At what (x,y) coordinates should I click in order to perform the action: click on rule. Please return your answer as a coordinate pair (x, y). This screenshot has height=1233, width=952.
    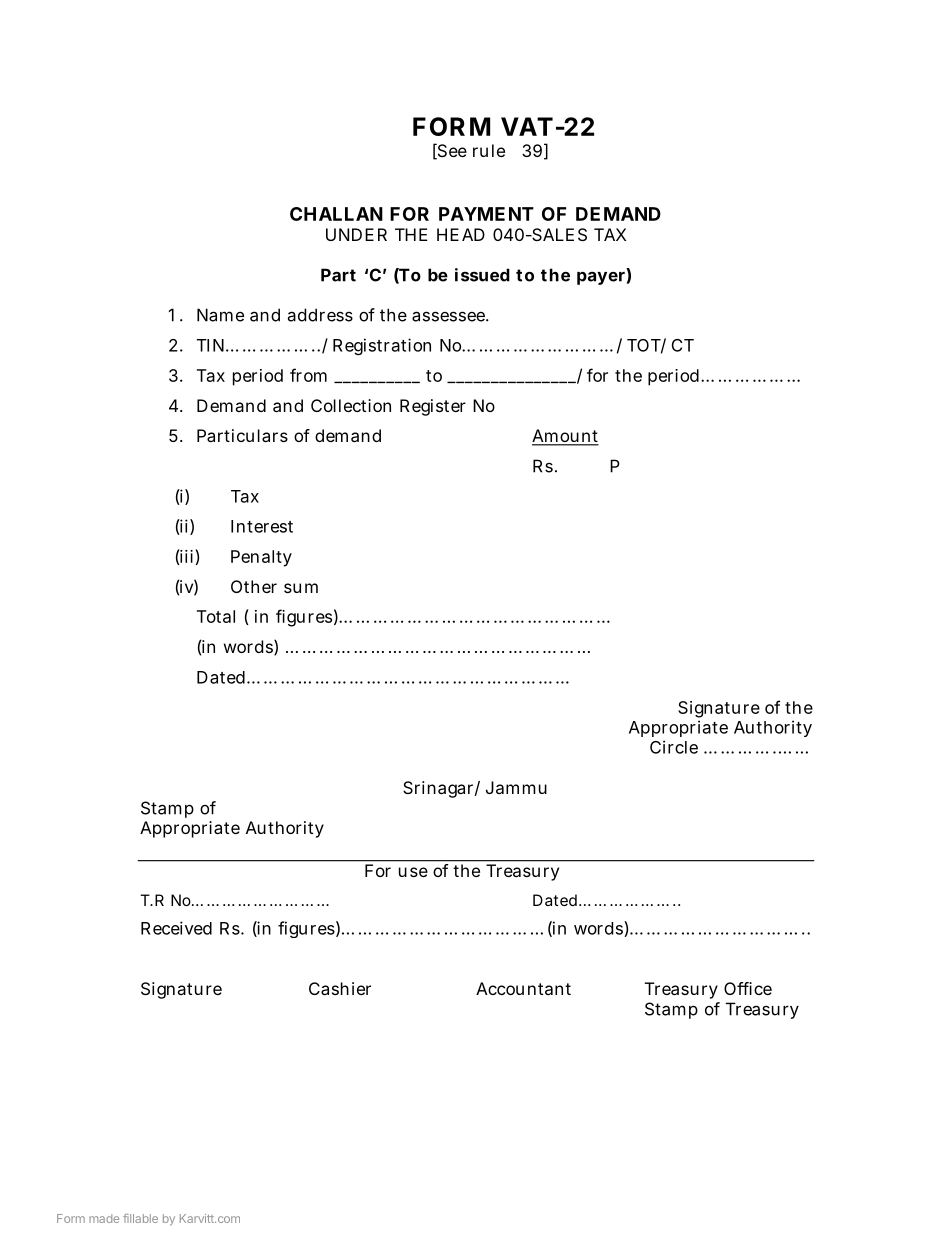
    Looking at the image, I should click on (489, 150).
